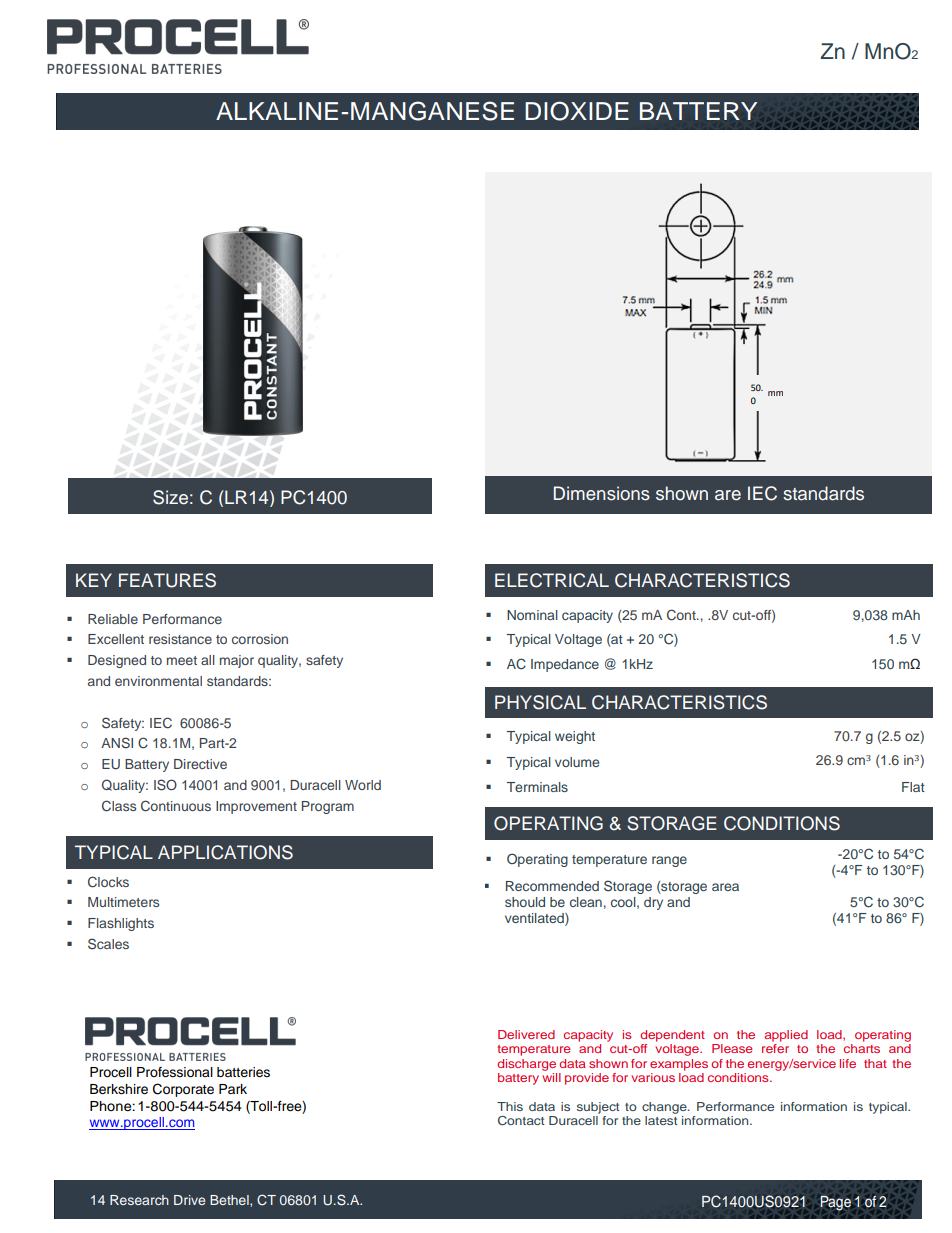 The image size is (952, 1233). I want to click on Drive, so click(189, 1200).
